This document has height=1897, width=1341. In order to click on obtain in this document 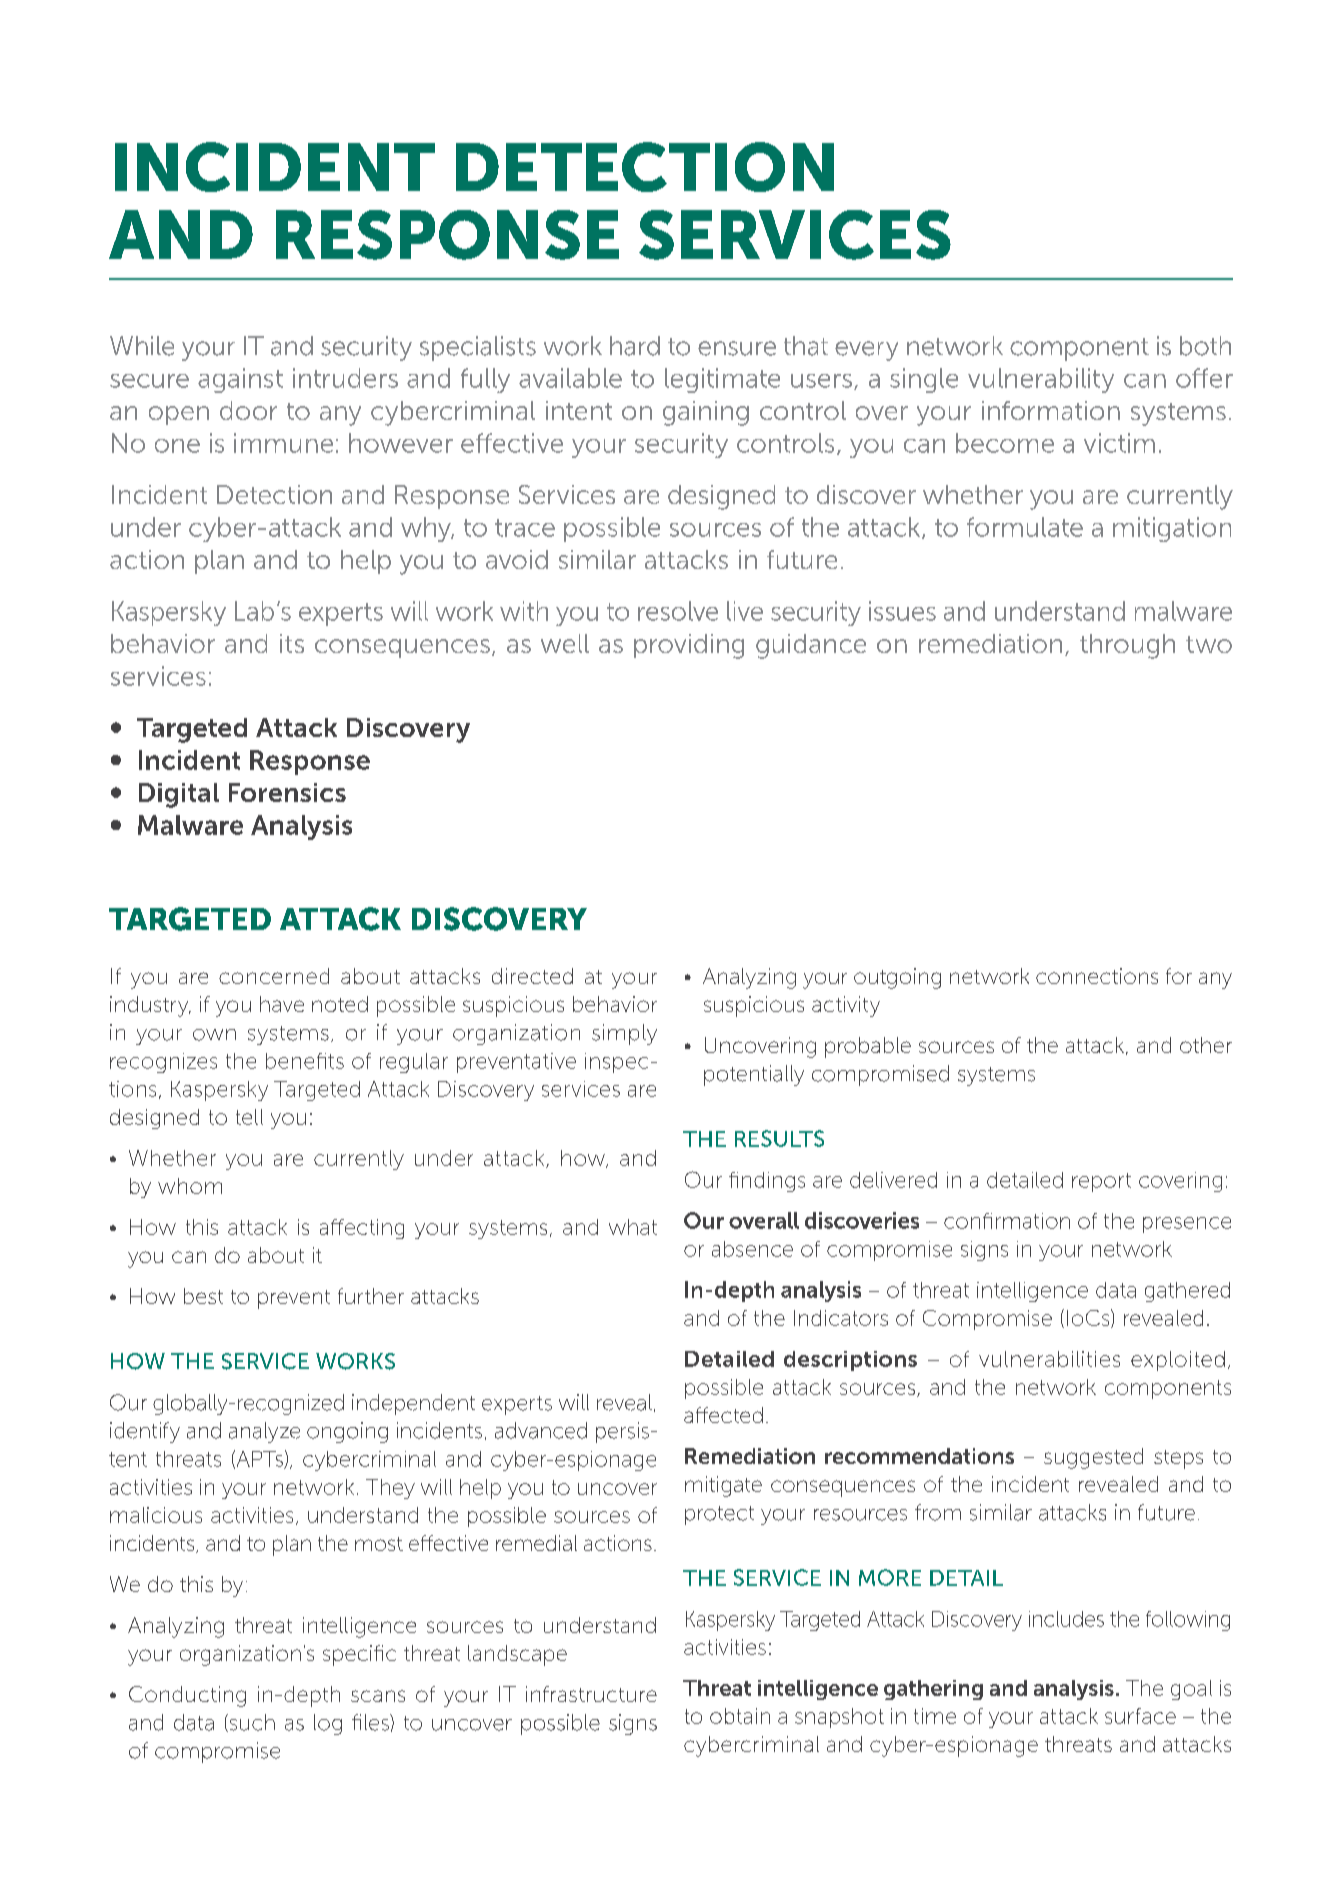, I will do `click(740, 1716)`.
